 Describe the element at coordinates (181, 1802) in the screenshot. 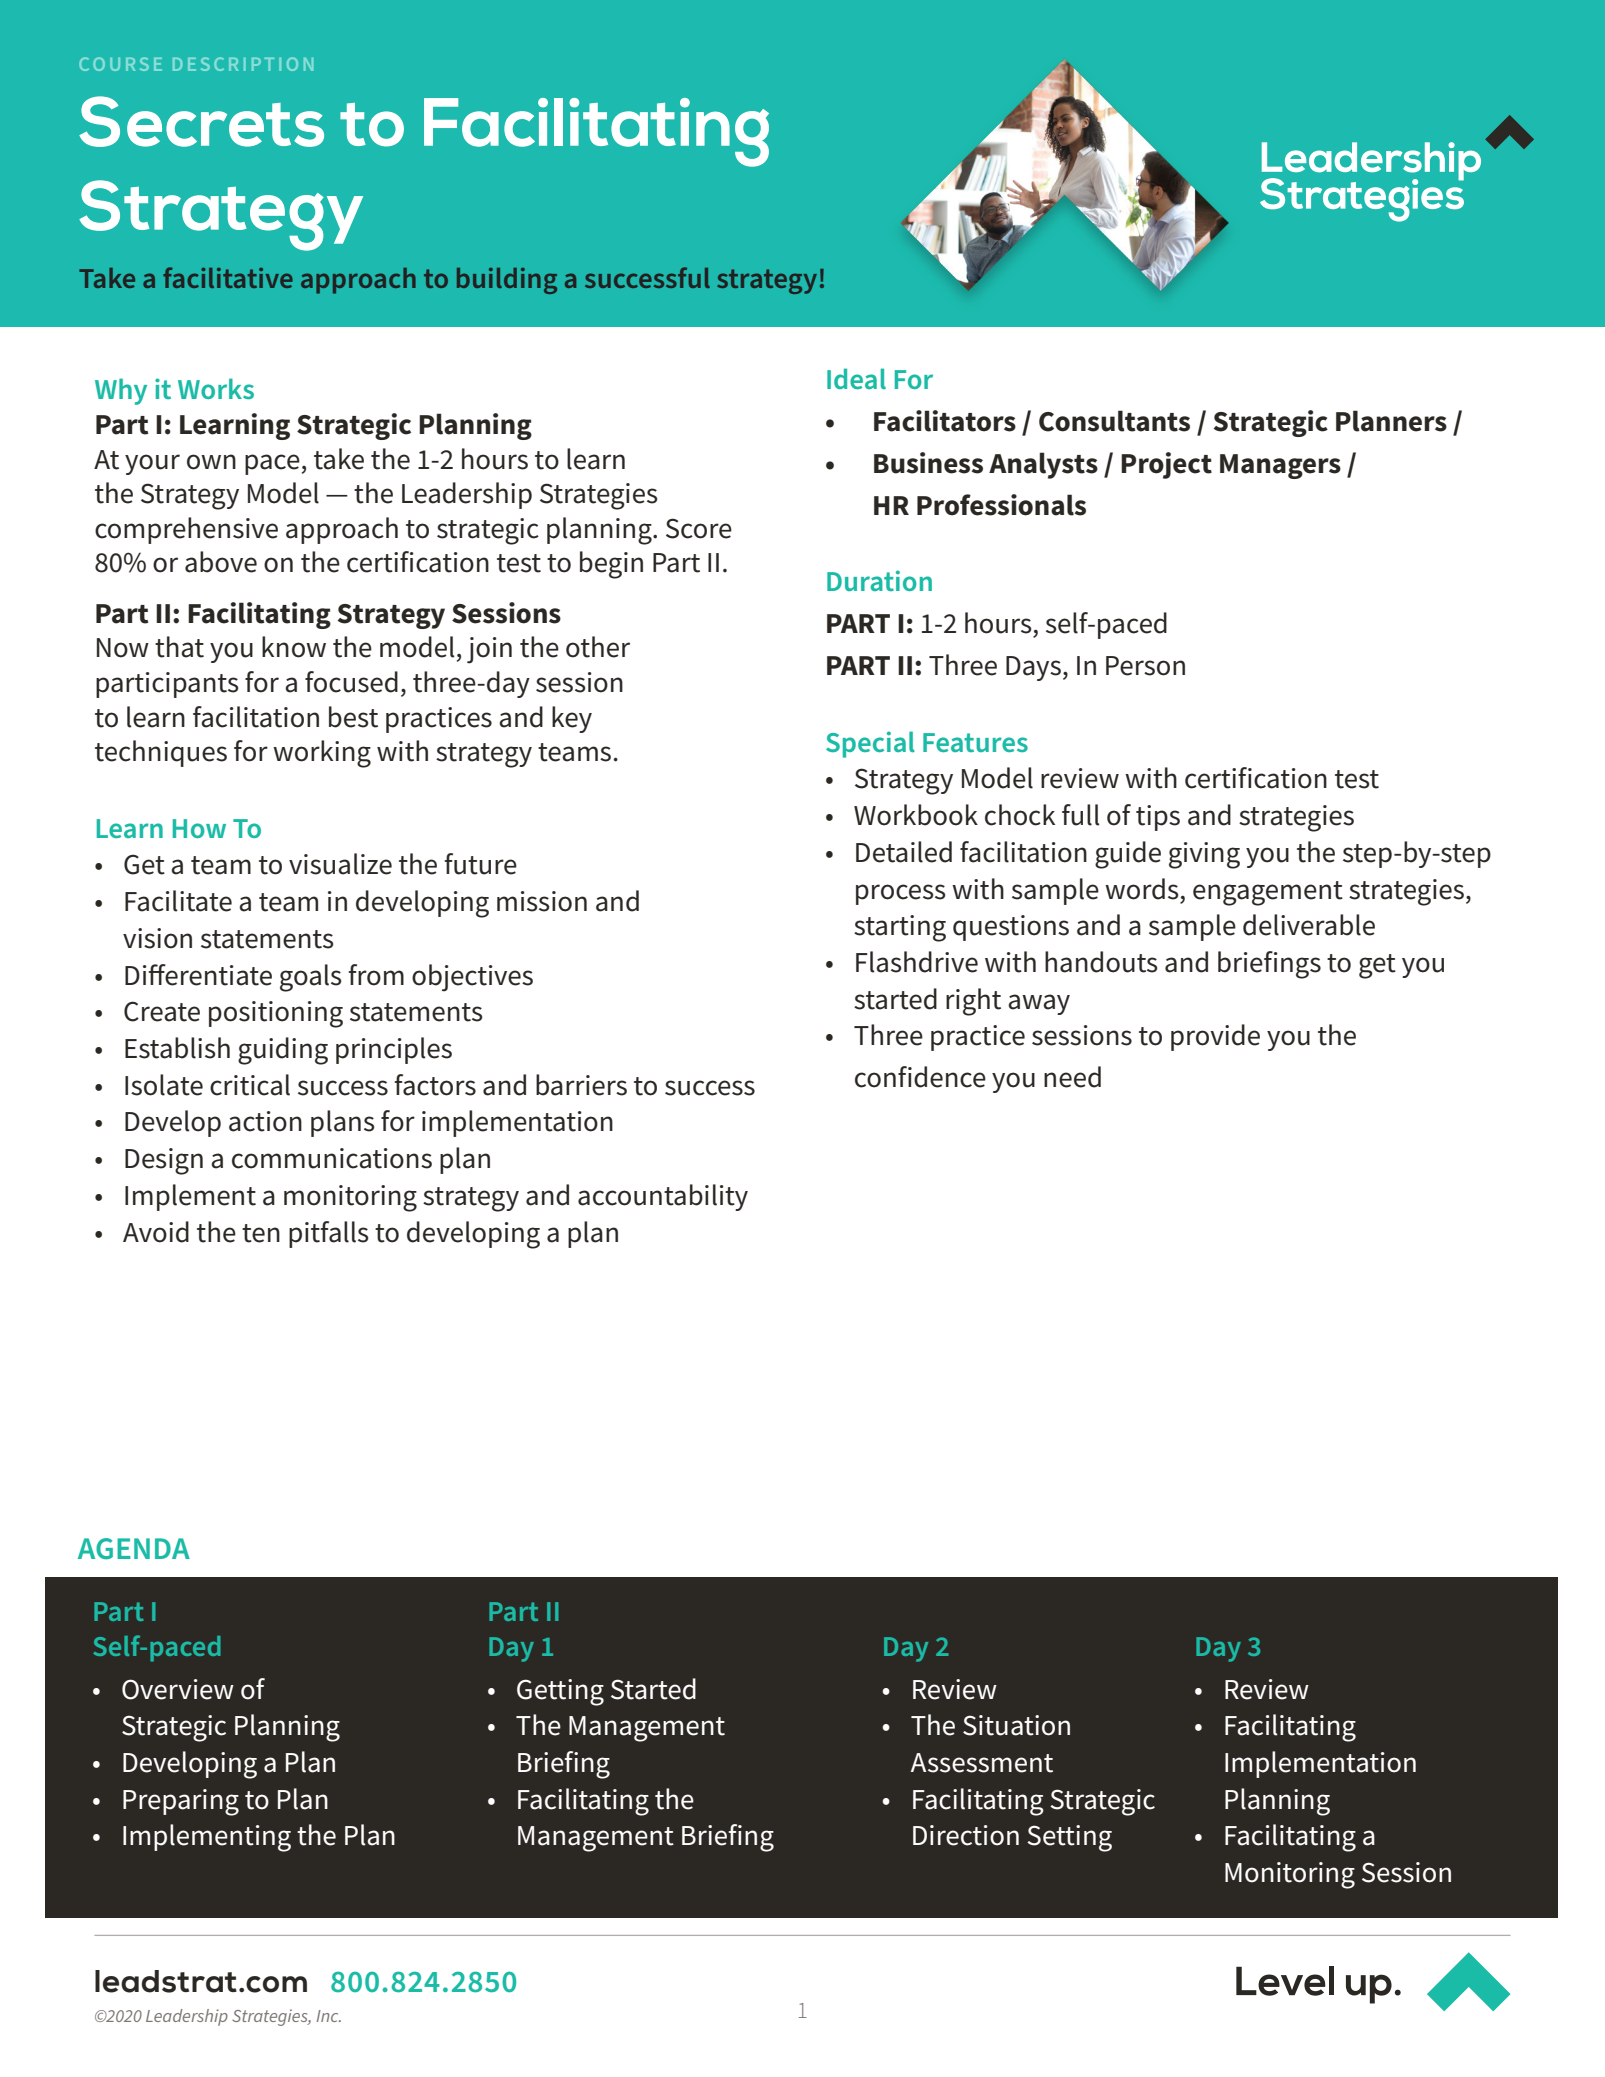

I see `Preparing` at that location.
